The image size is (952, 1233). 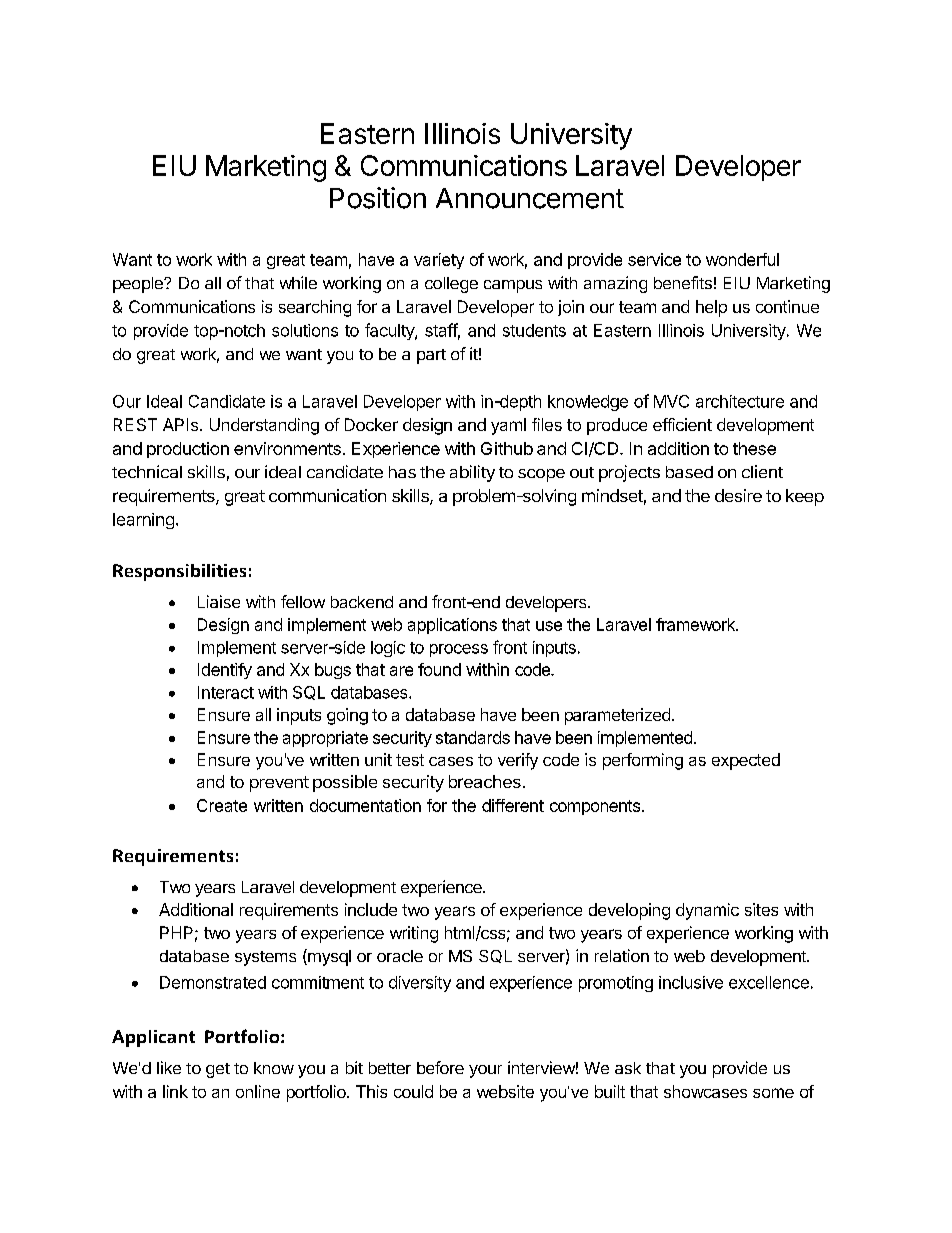 What do you see at coordinates (265, 958) in the image?
I see `systems` at bounding box center [265, 958].
